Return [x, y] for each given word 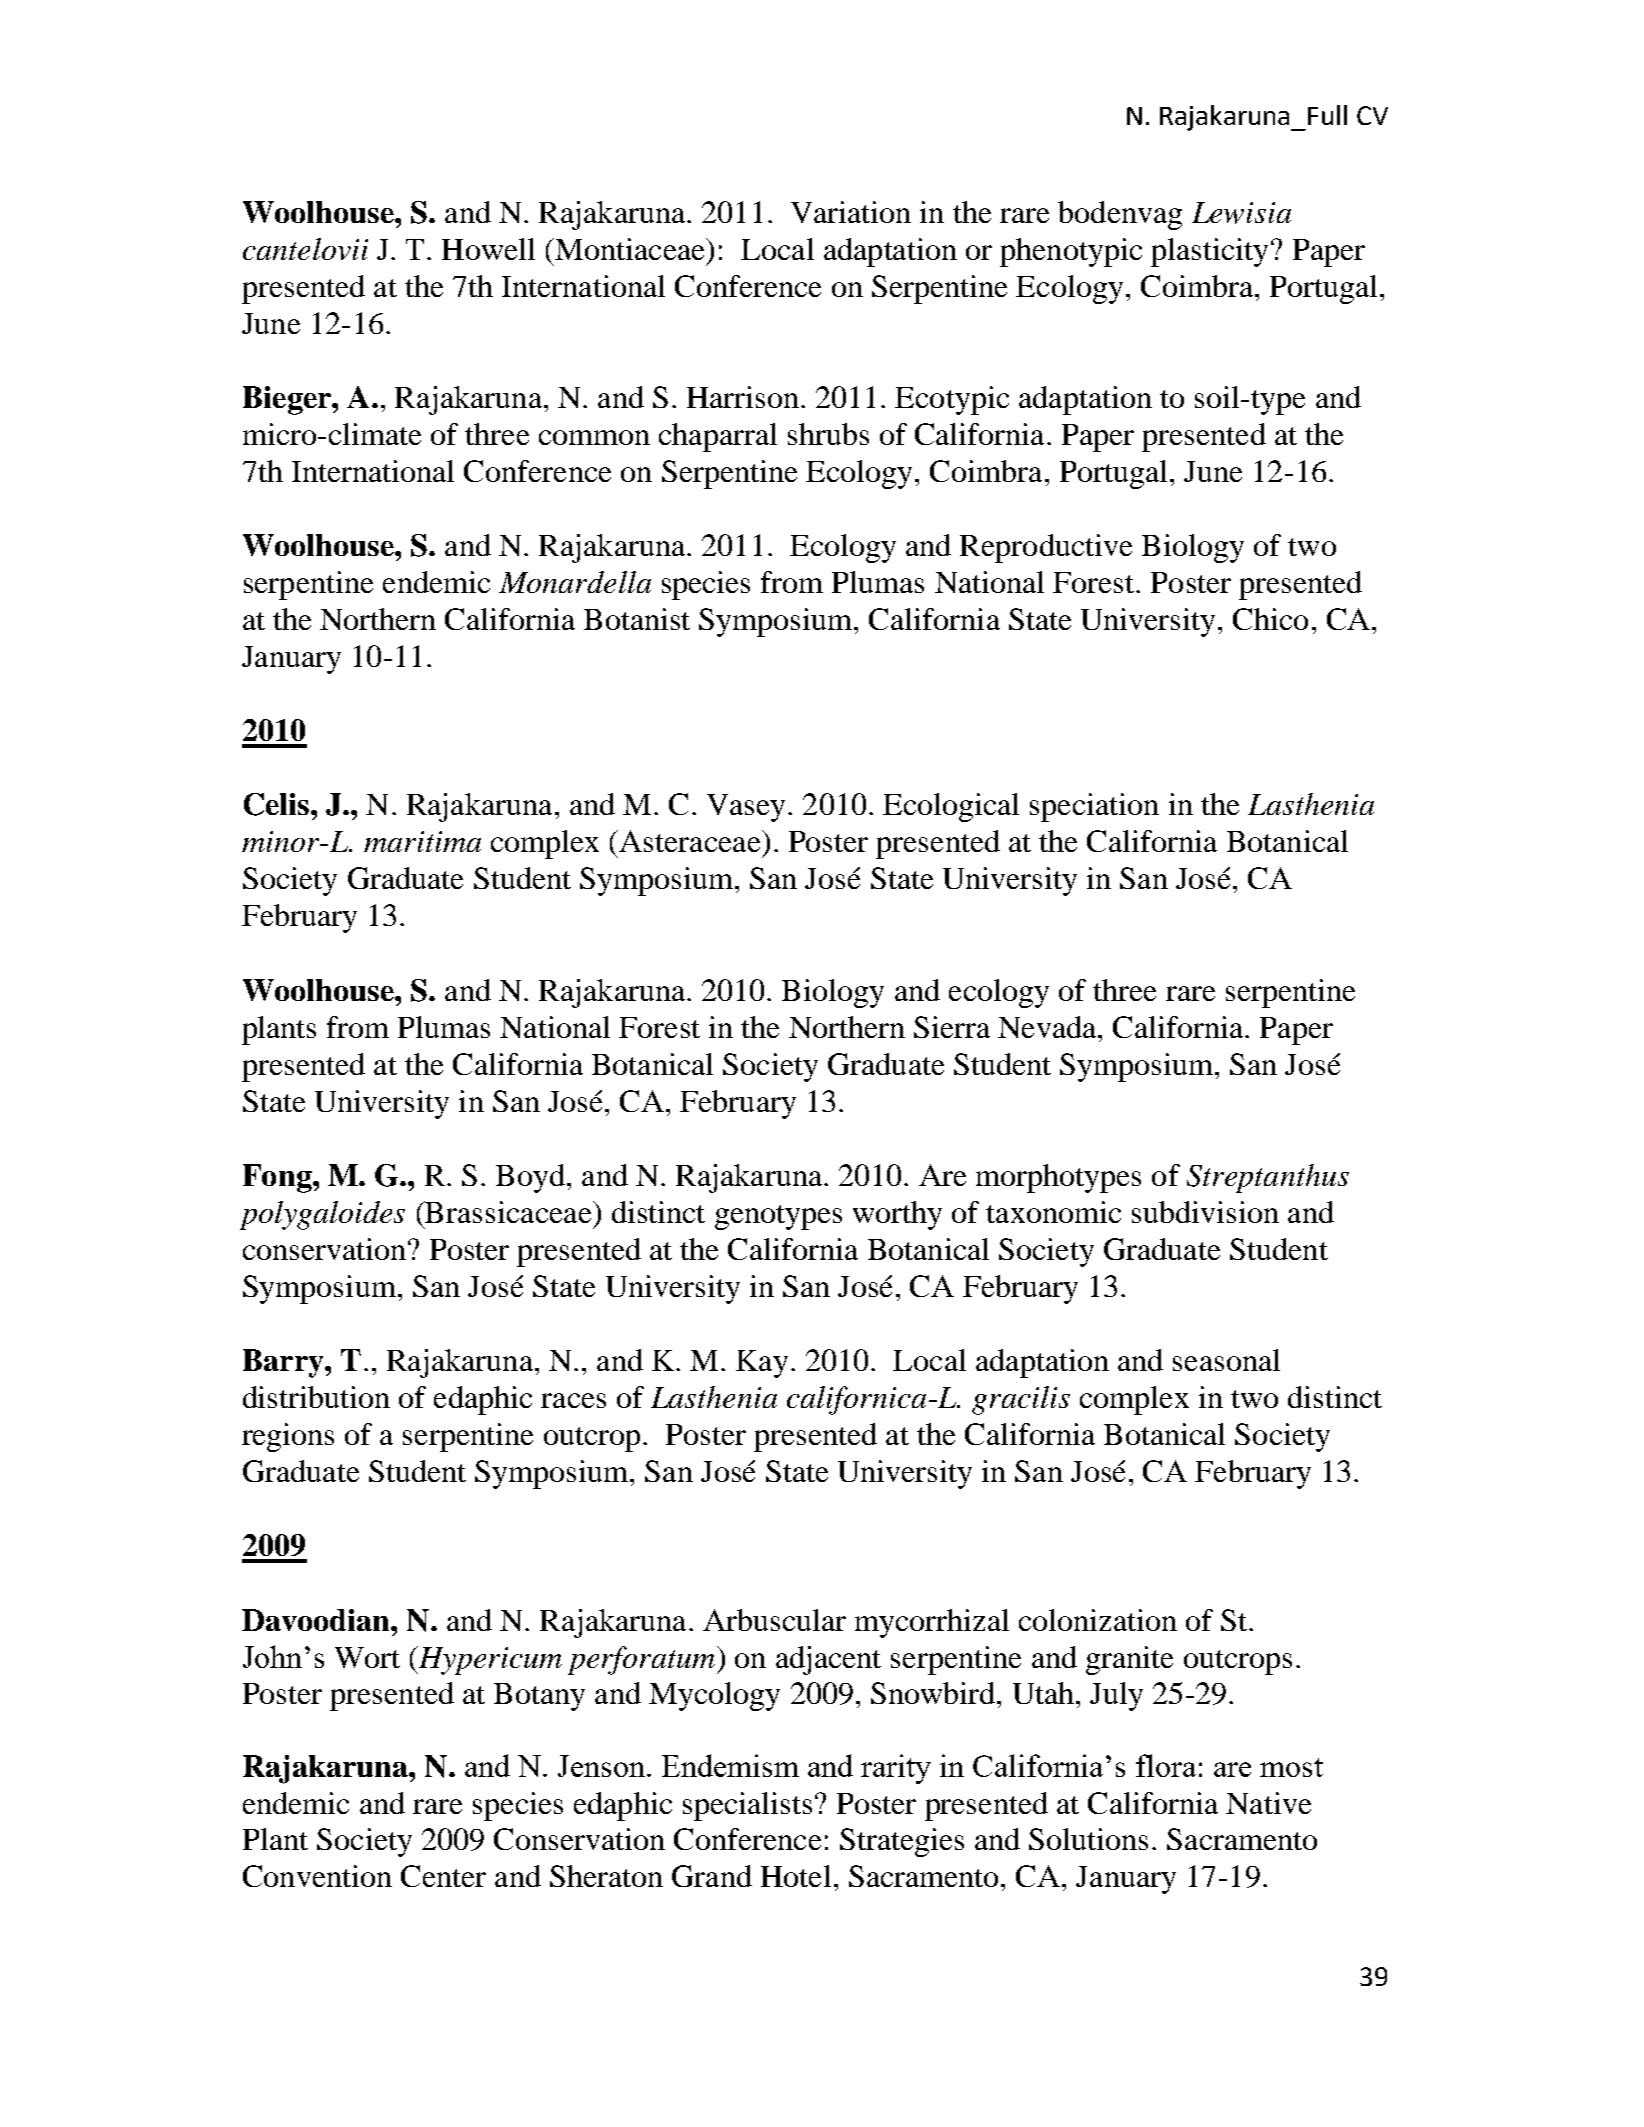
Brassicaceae [508, 1212]
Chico [1270, 619]
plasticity [1209, 252]
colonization [1098, 1620]
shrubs [828, 434]
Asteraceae [691, 841]
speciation [1094, 807]
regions [288, 1437]
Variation [851, 212]
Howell [488, 249]
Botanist [637, 619]
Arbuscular [774, 1620]
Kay [762, 1364]
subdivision [1205, 1212]
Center [443, 1876]
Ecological [951, 807]
